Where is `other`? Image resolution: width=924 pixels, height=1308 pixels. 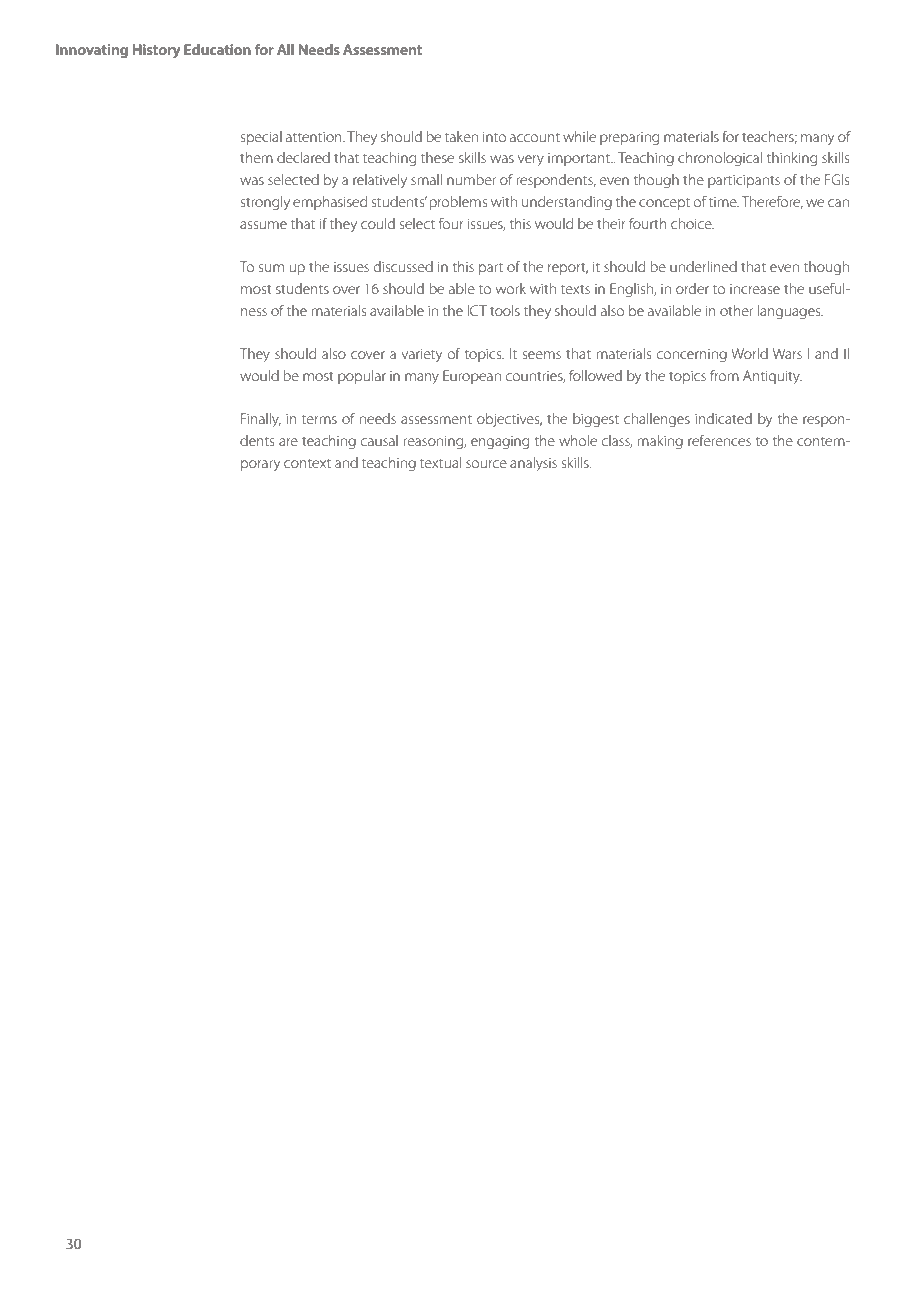 other is located at coordinates (736, 310).
